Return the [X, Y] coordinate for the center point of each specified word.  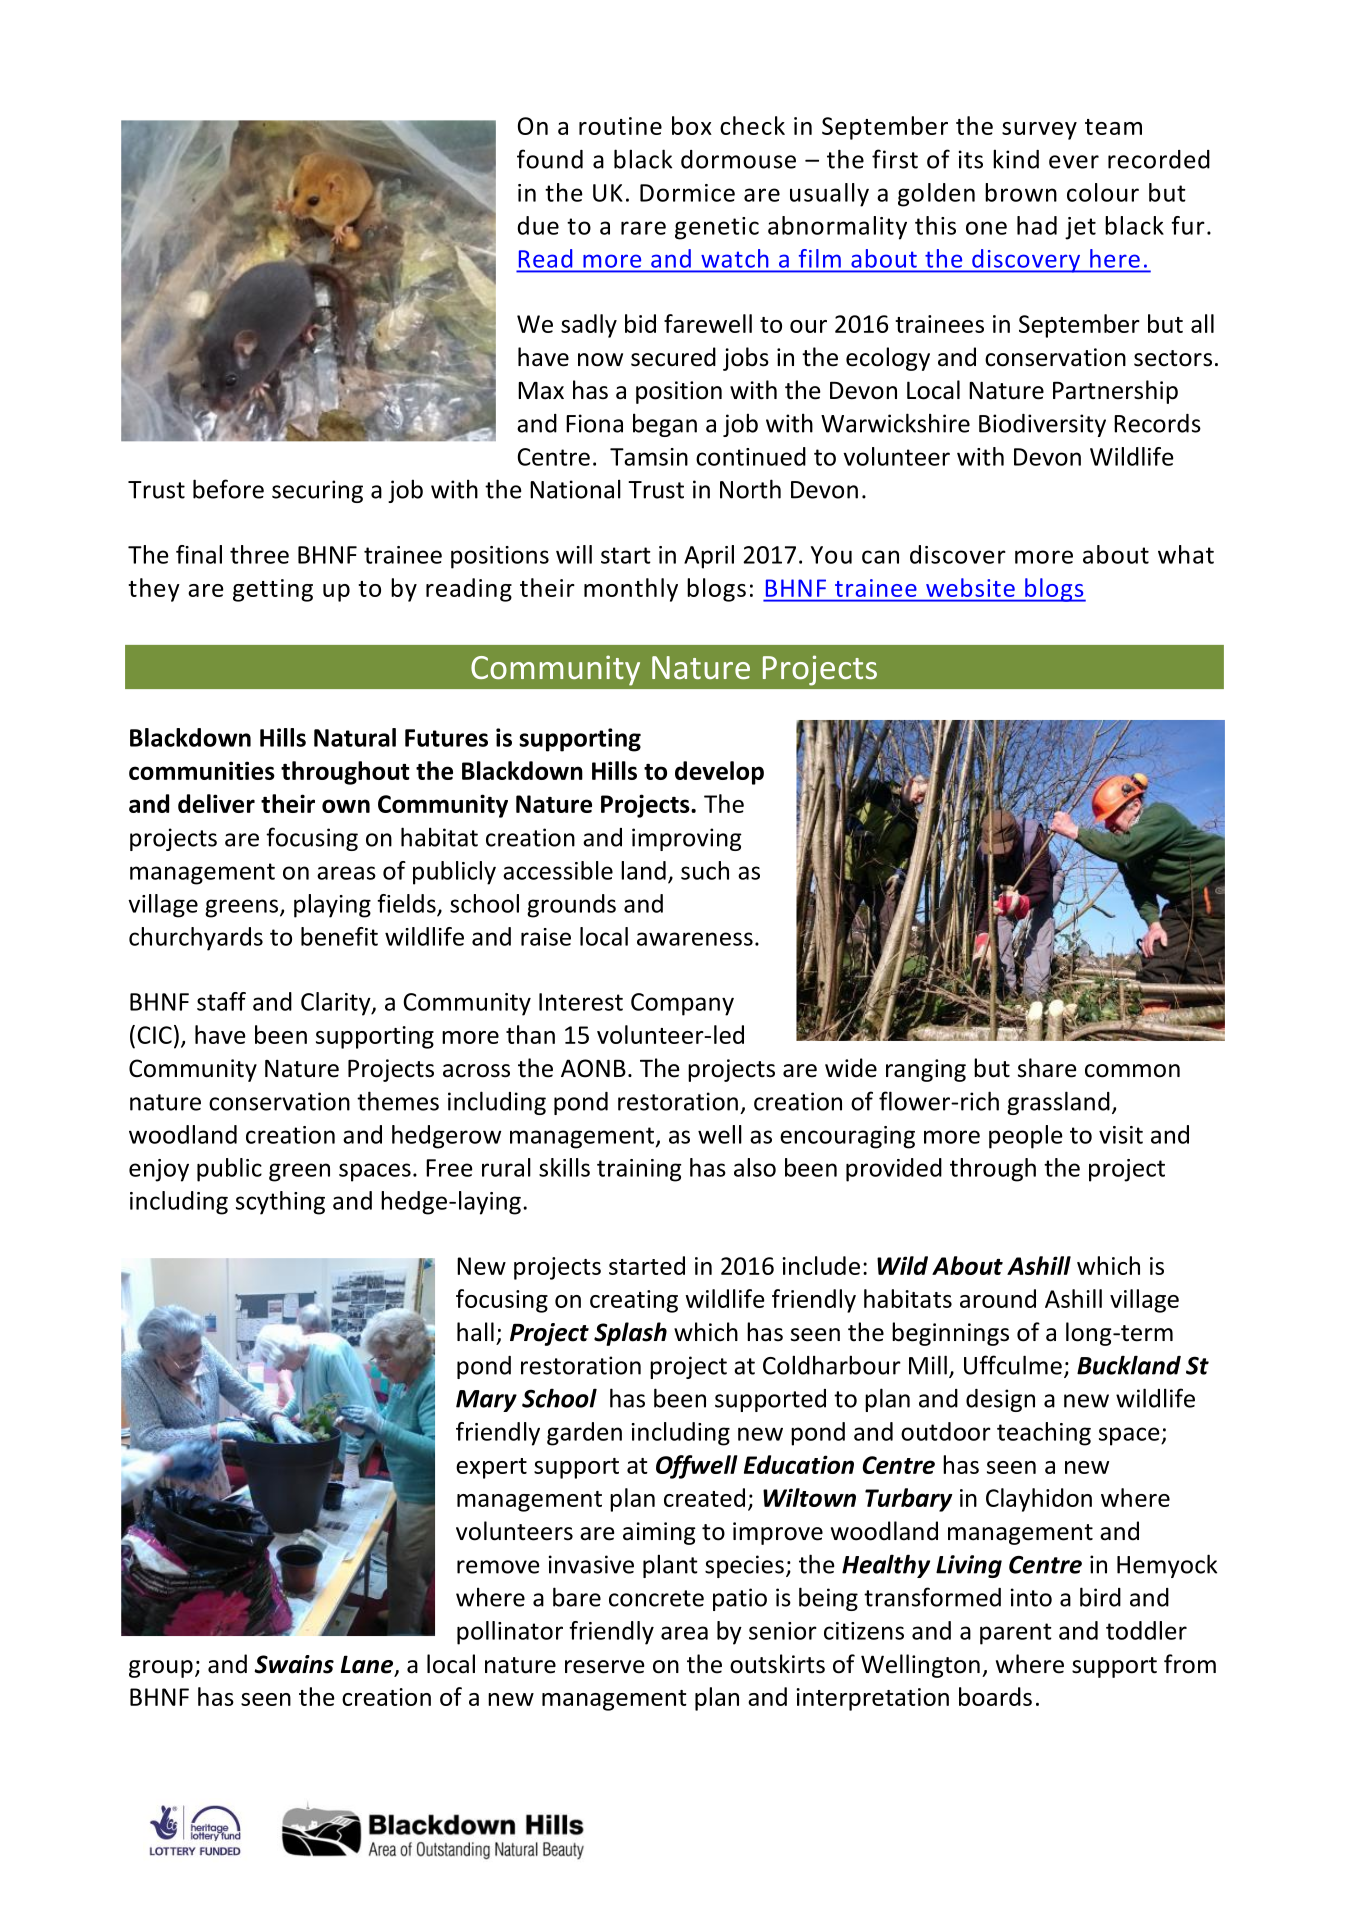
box [692, 125]
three [259, 554]
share [1047, 1068]
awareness [695, 939]
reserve [605, 1667]
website [970, 587]
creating [634, 1301]
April [709, 557]
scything [280, 1203]
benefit [339, 936]
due [538, 225]
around [998, 1298]
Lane [368, 1665]
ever [1074, 162]
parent [1016, 1634]
